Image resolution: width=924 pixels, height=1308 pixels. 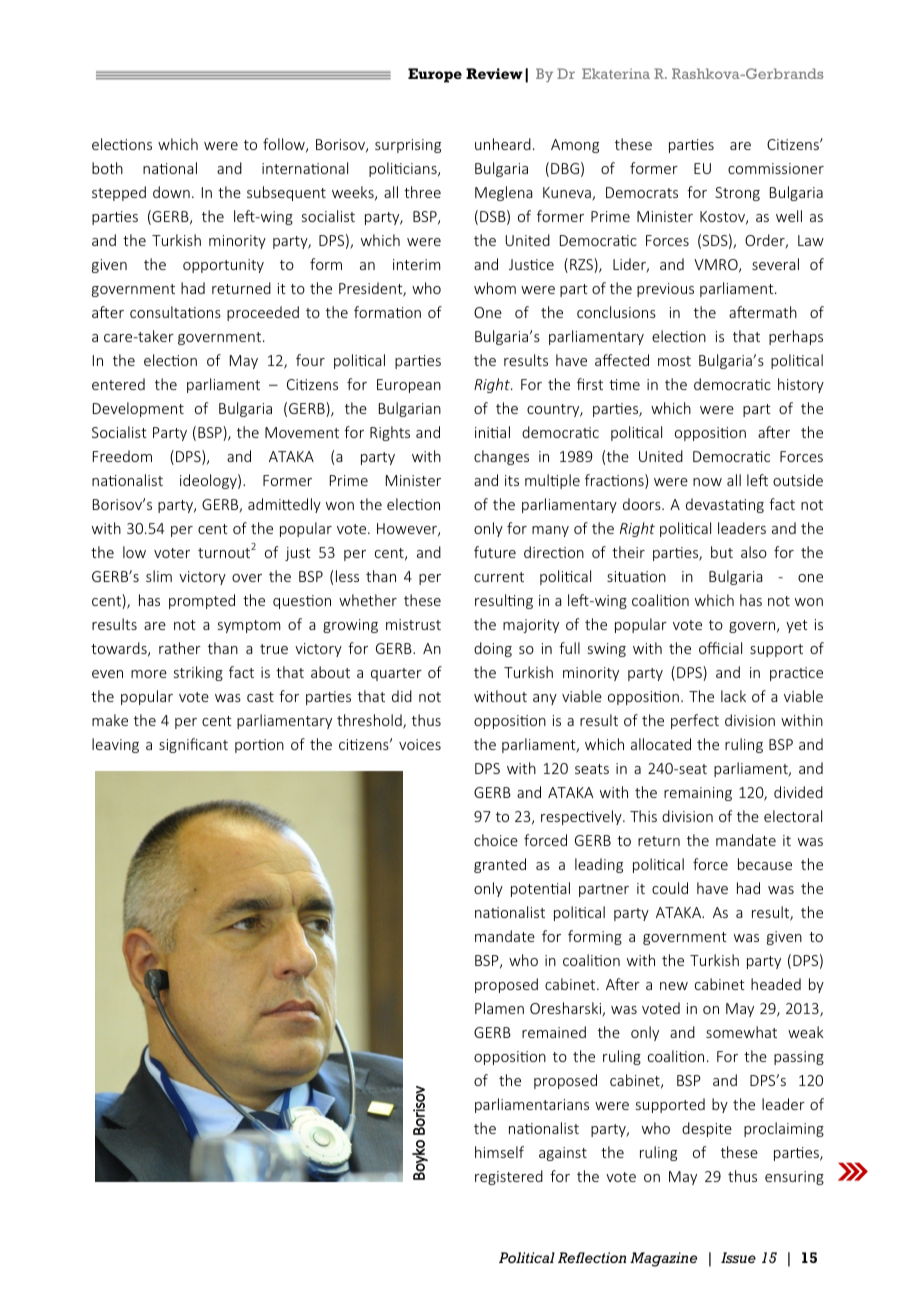 I want to click on most, so click(x=674, y=361).
